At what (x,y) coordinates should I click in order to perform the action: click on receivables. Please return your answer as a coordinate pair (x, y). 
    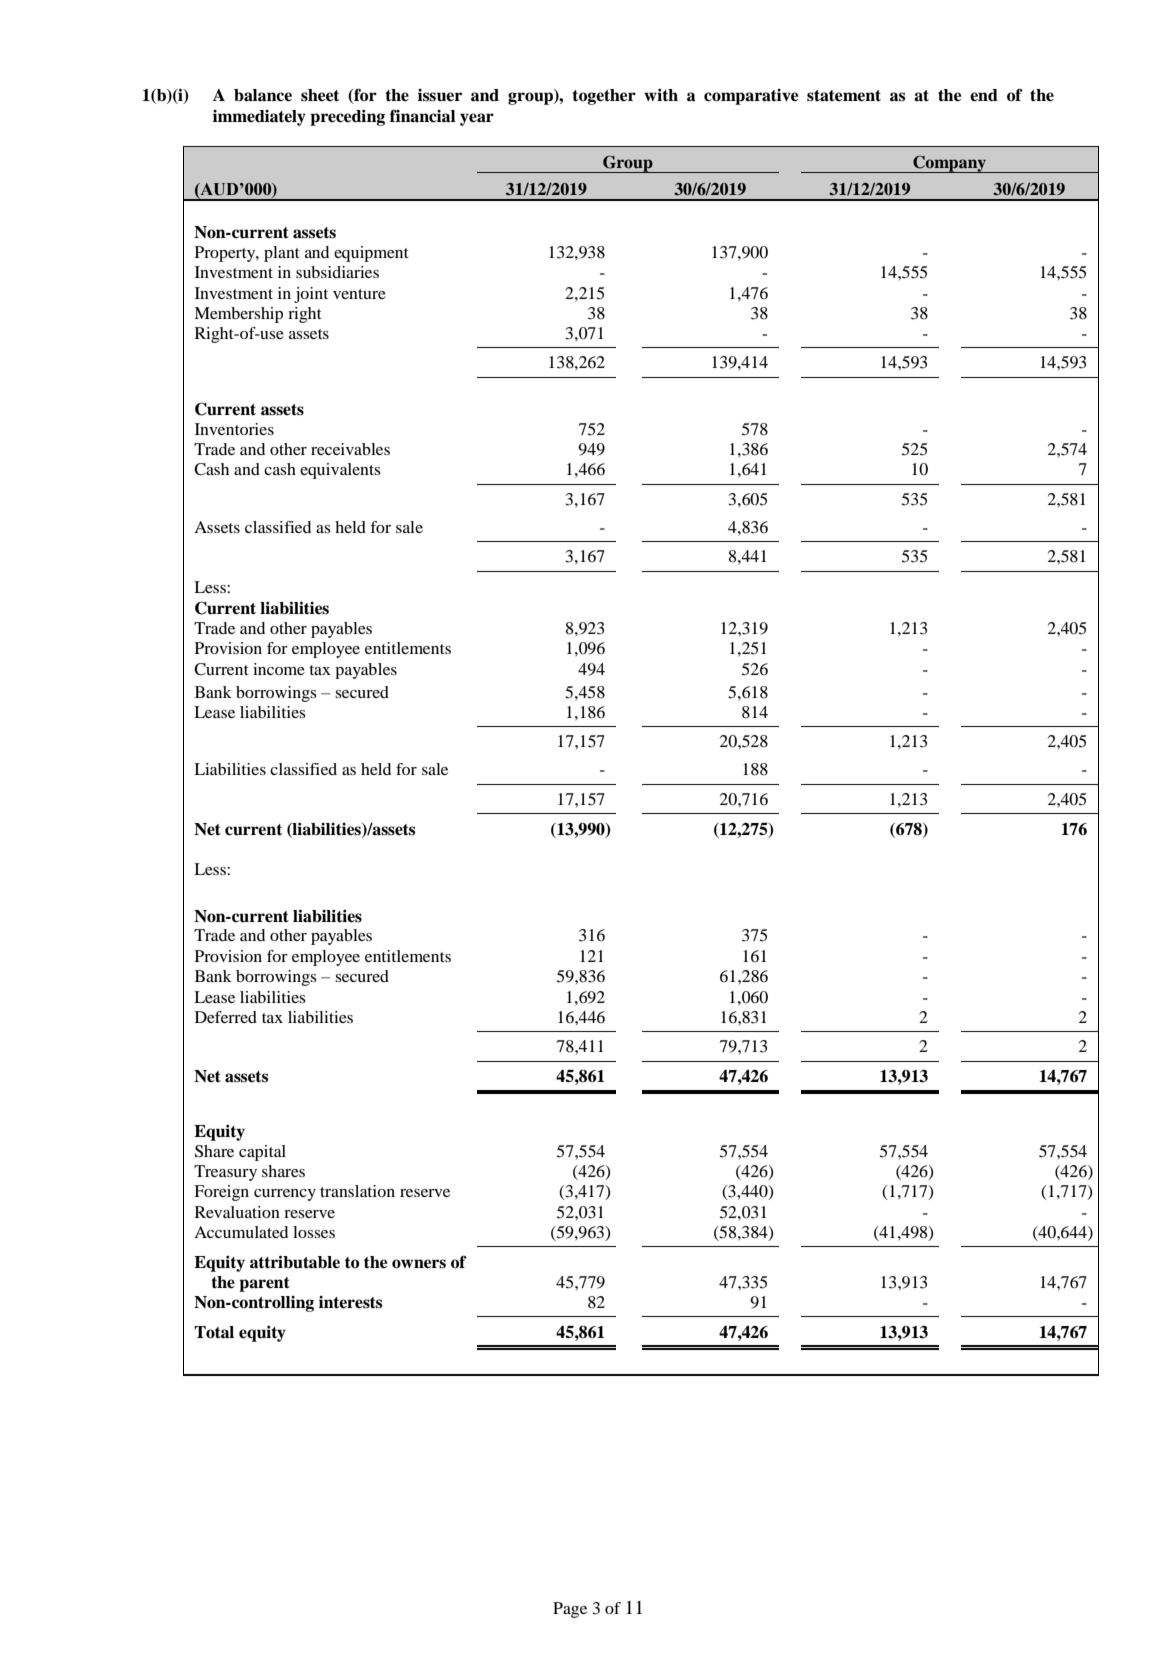
    Looking at the image, I should click on (350, 449).
